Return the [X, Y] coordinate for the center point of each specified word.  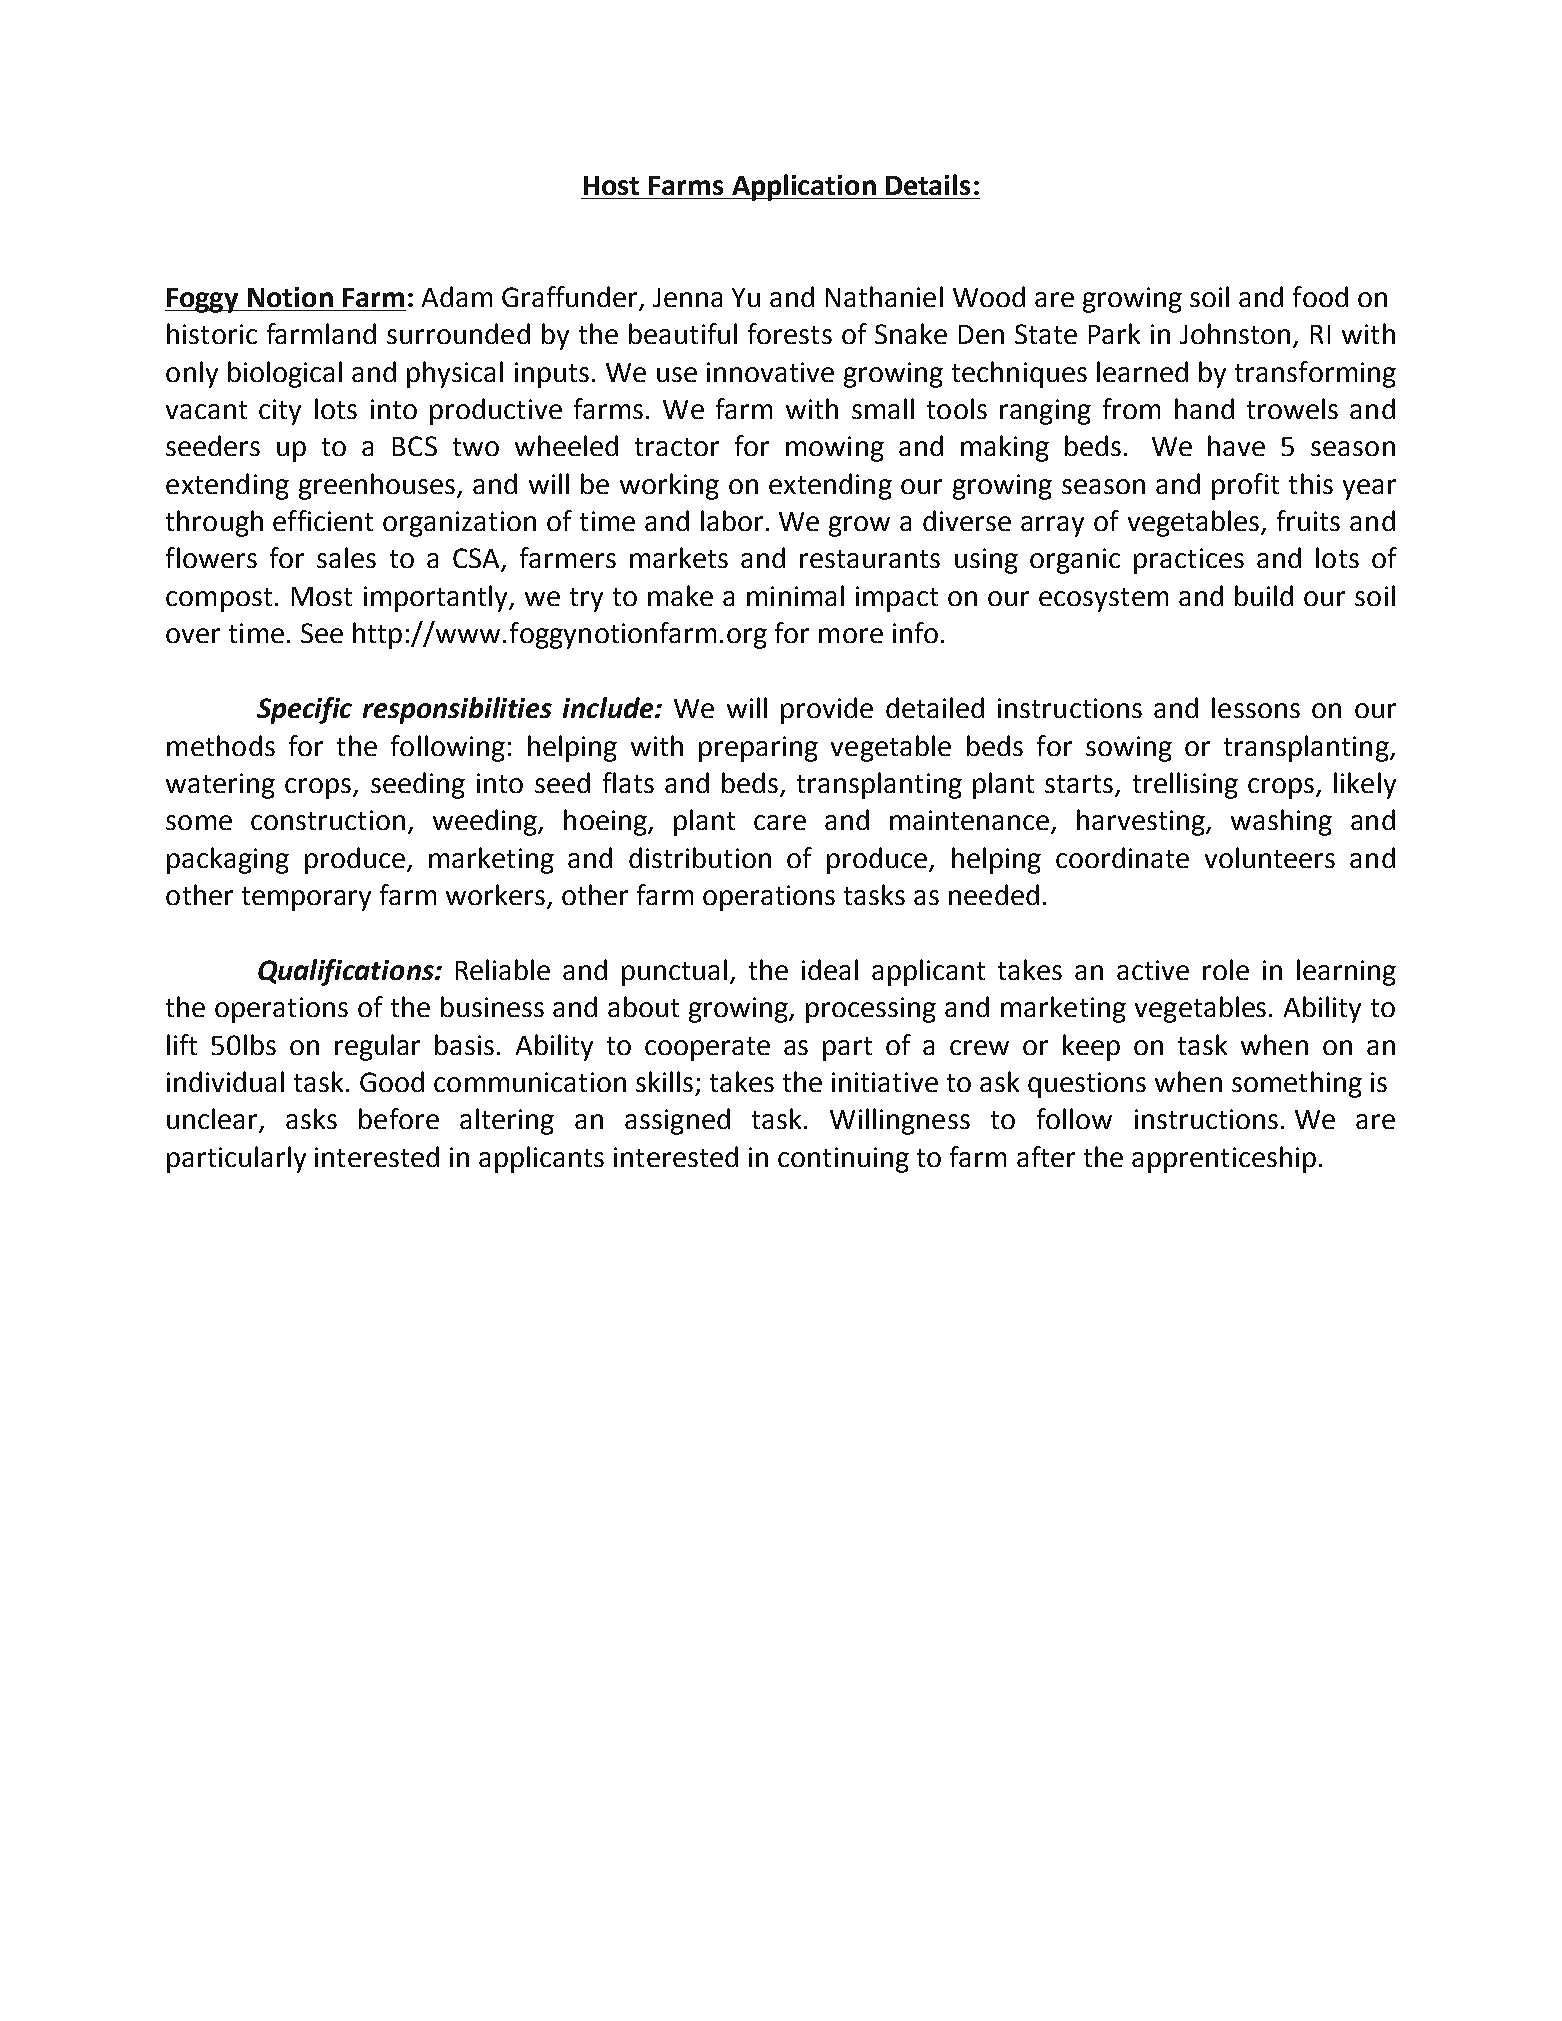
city [280, 412]
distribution [700, 857]
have [1236, 445]
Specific [304, 710]
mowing [835, 449]
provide [827, 710]
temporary [306, 899]
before [399, 1118]
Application [803, 187]
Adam [457, 296]
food [1320, 296]
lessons [1256, 707]
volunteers [1270, 857]
